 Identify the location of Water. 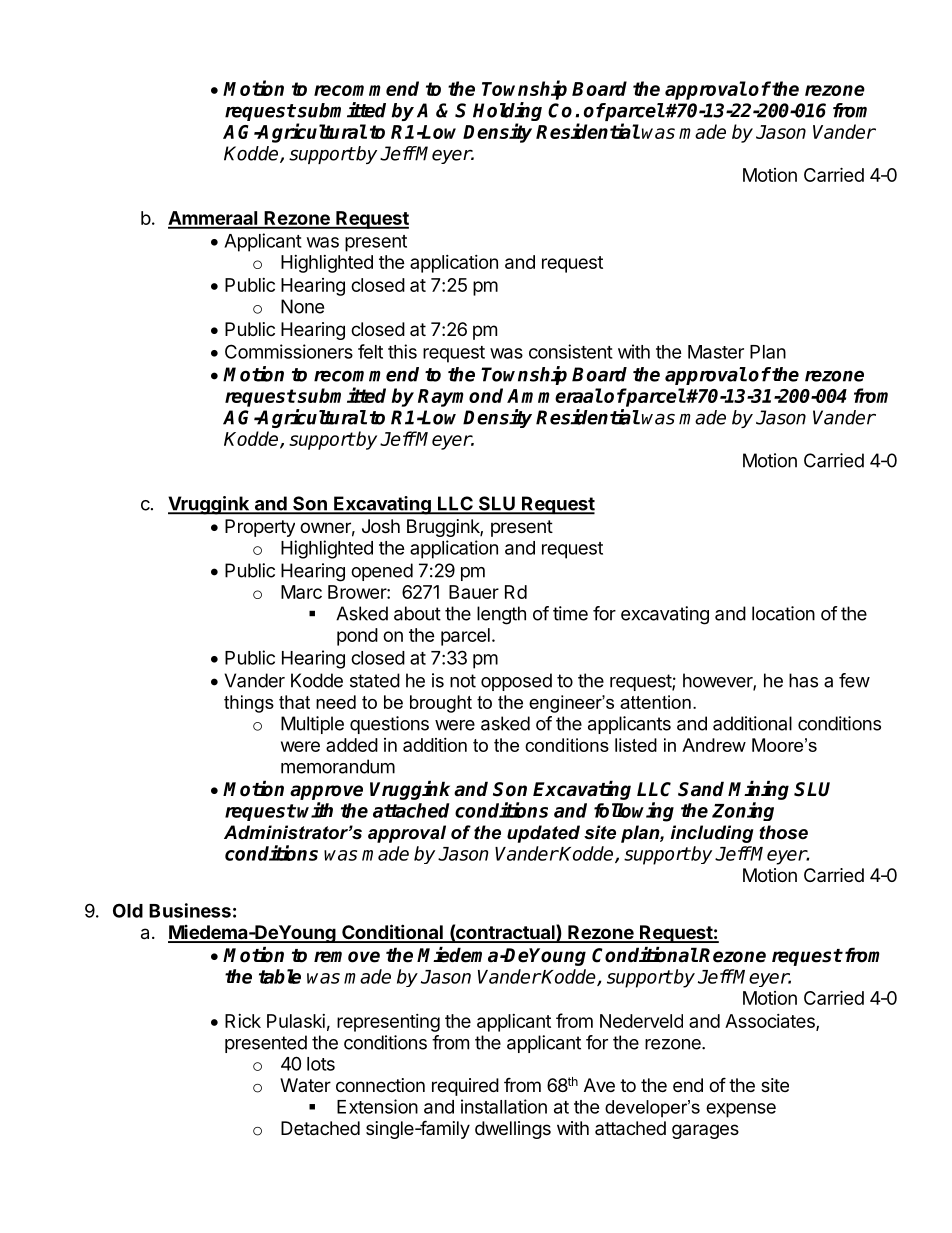
(305, 1085).
